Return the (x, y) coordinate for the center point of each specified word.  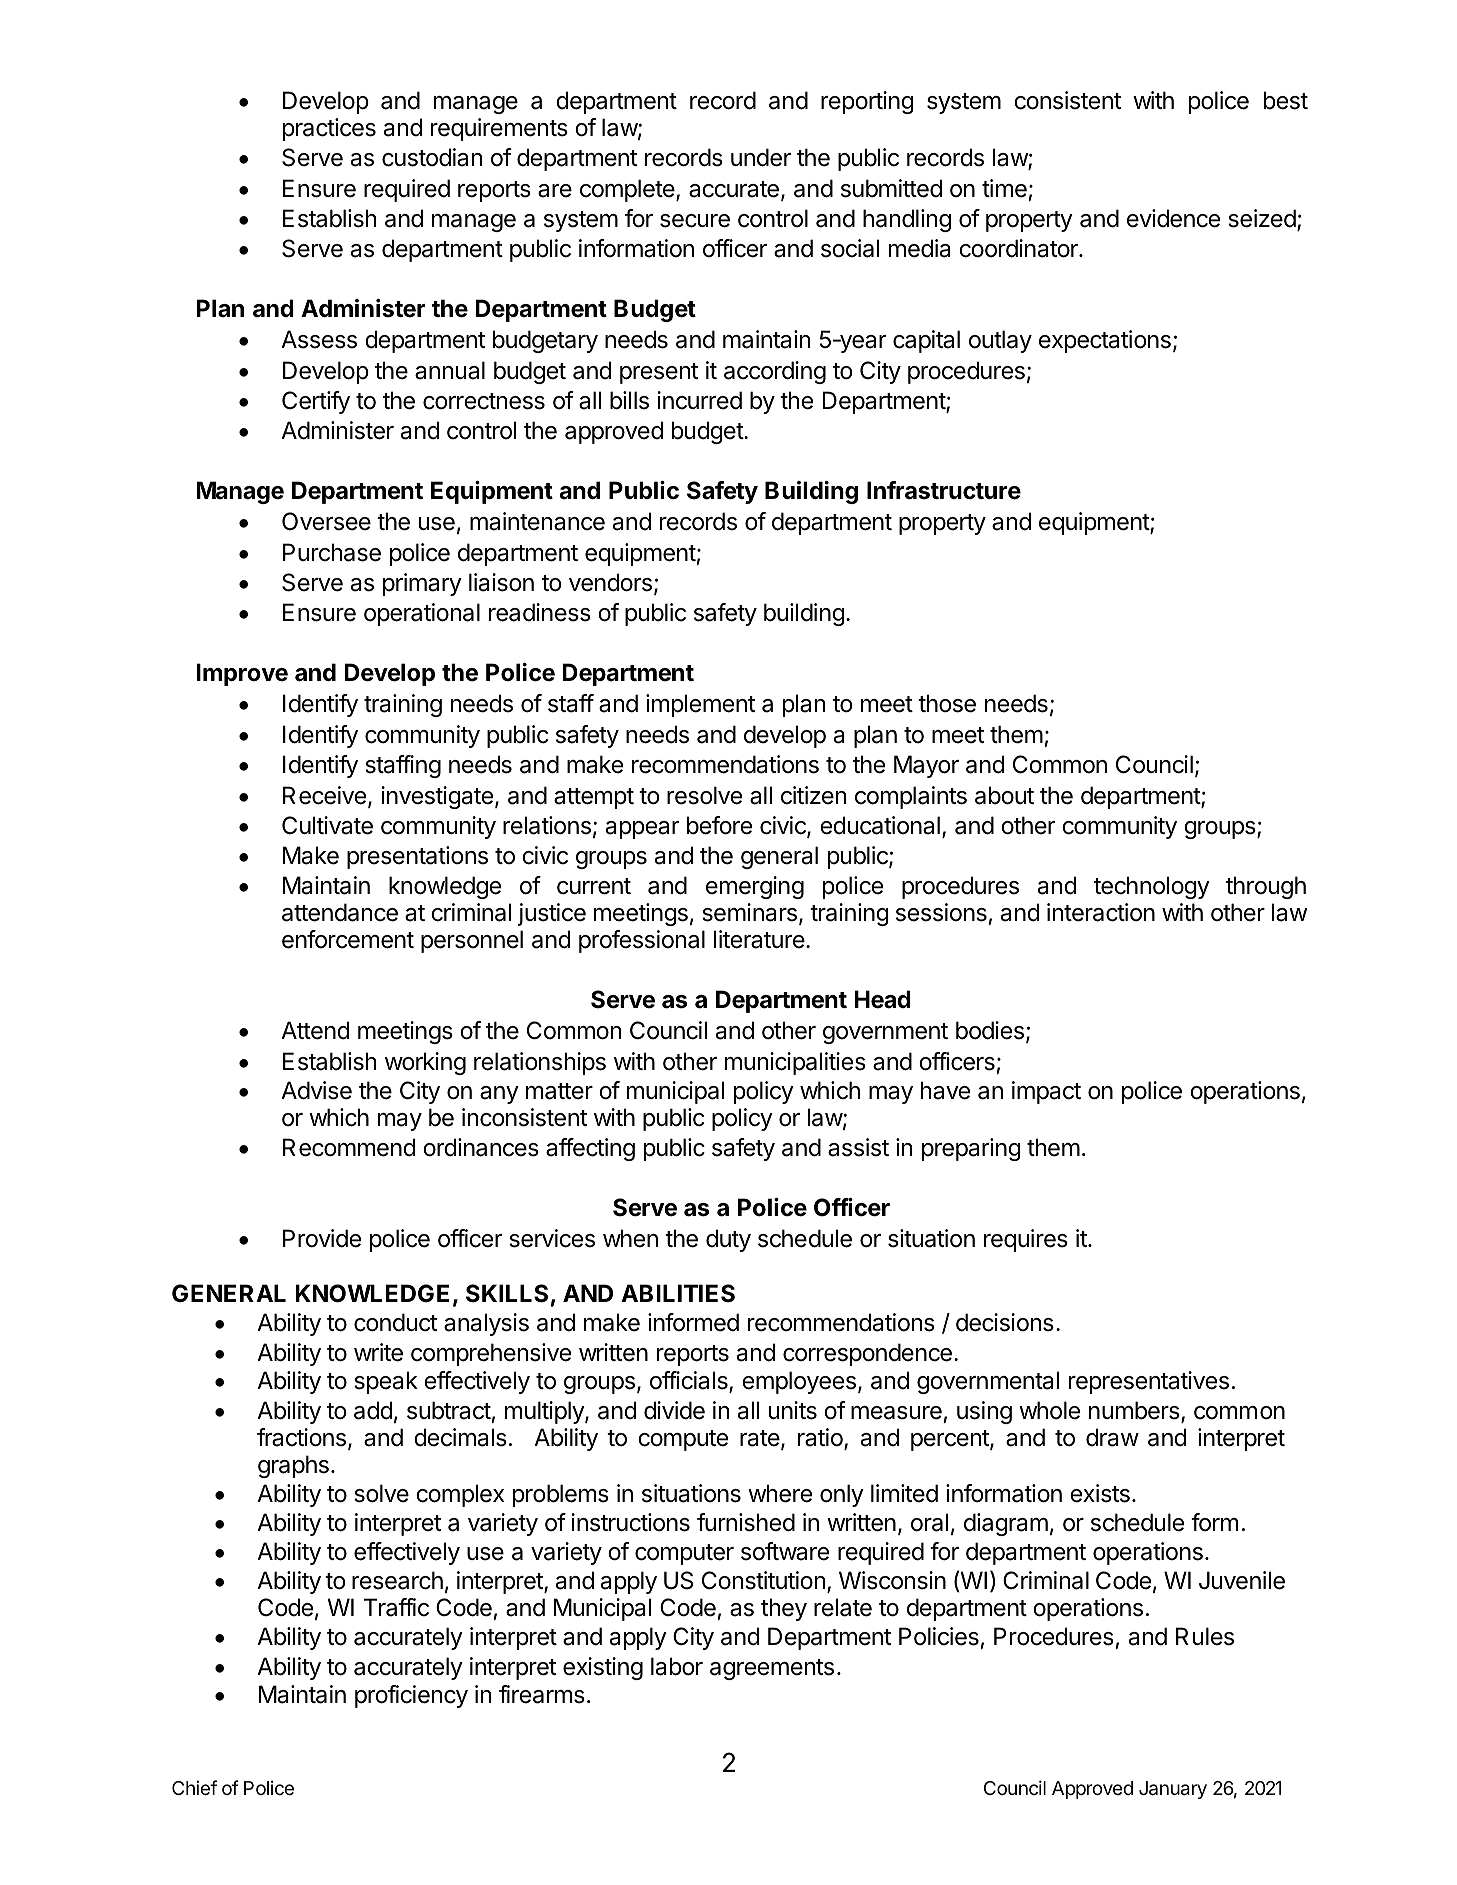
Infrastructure (944, 490)
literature (759, 939)
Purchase (332, 552)
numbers (1135, 1411)
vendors (610, 582)
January (1173, 1790)
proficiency (411, 1696)
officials (690, 1382)
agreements (772, 1669)
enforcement (348, 939)
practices (329, 129)
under (761, 157)
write (378, 1352)
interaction (1101, 912)
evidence (1173, 218)
